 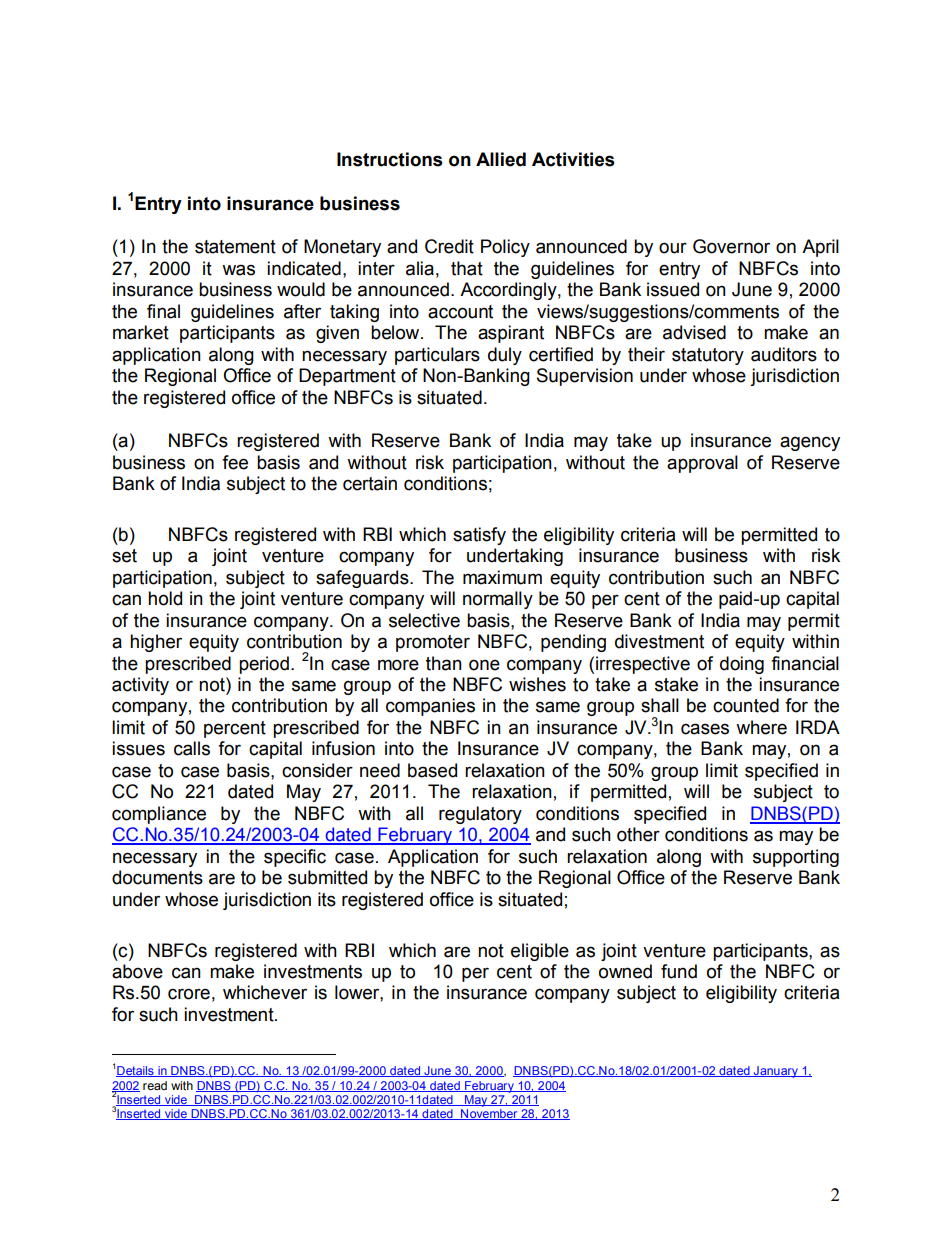 I want to click on Allied, so click(x=501, y=159).
